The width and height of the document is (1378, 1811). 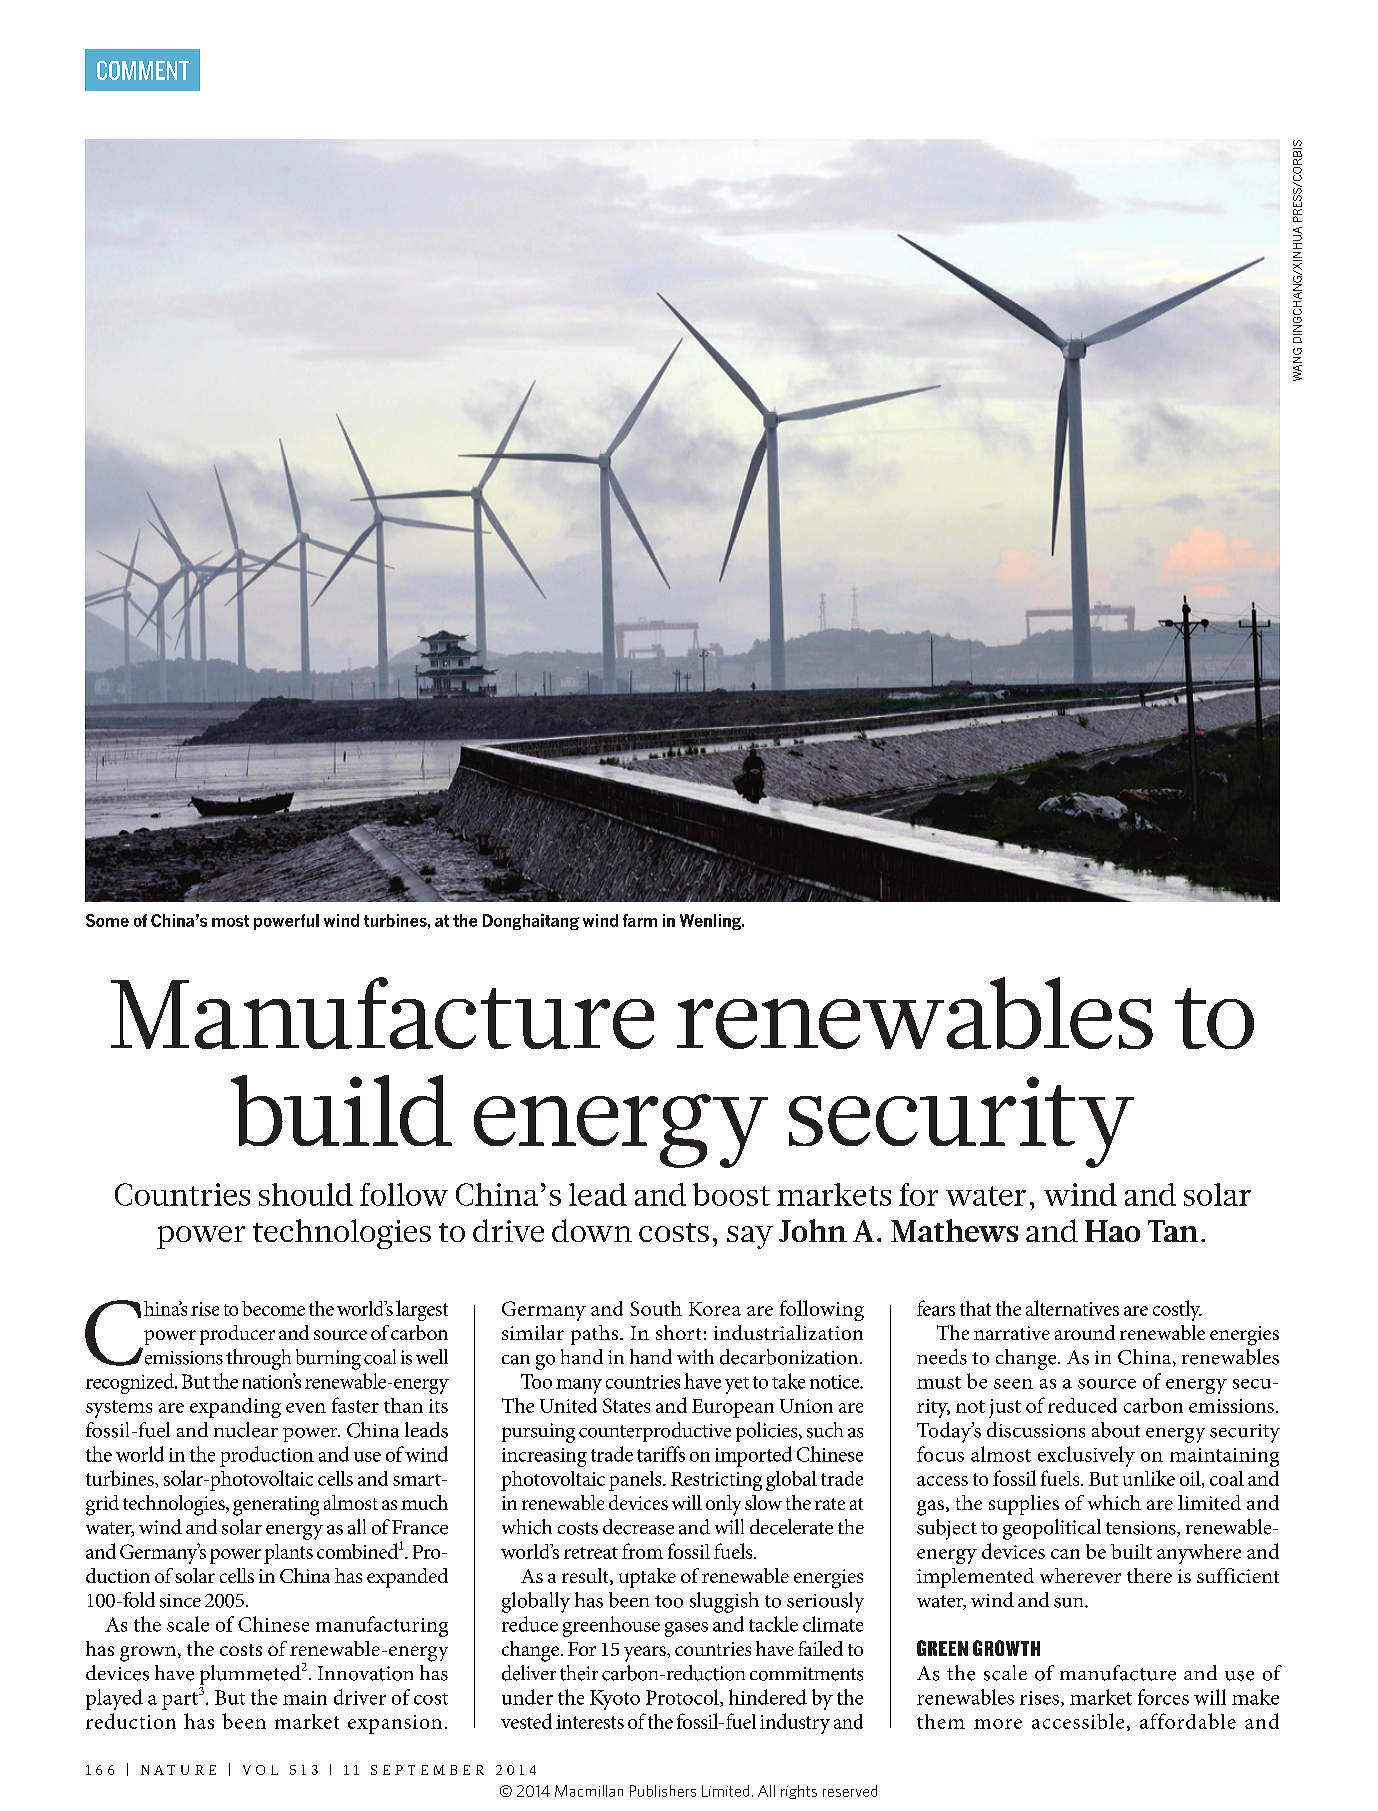 I want to click on played, so click(x=114, y=1699).
